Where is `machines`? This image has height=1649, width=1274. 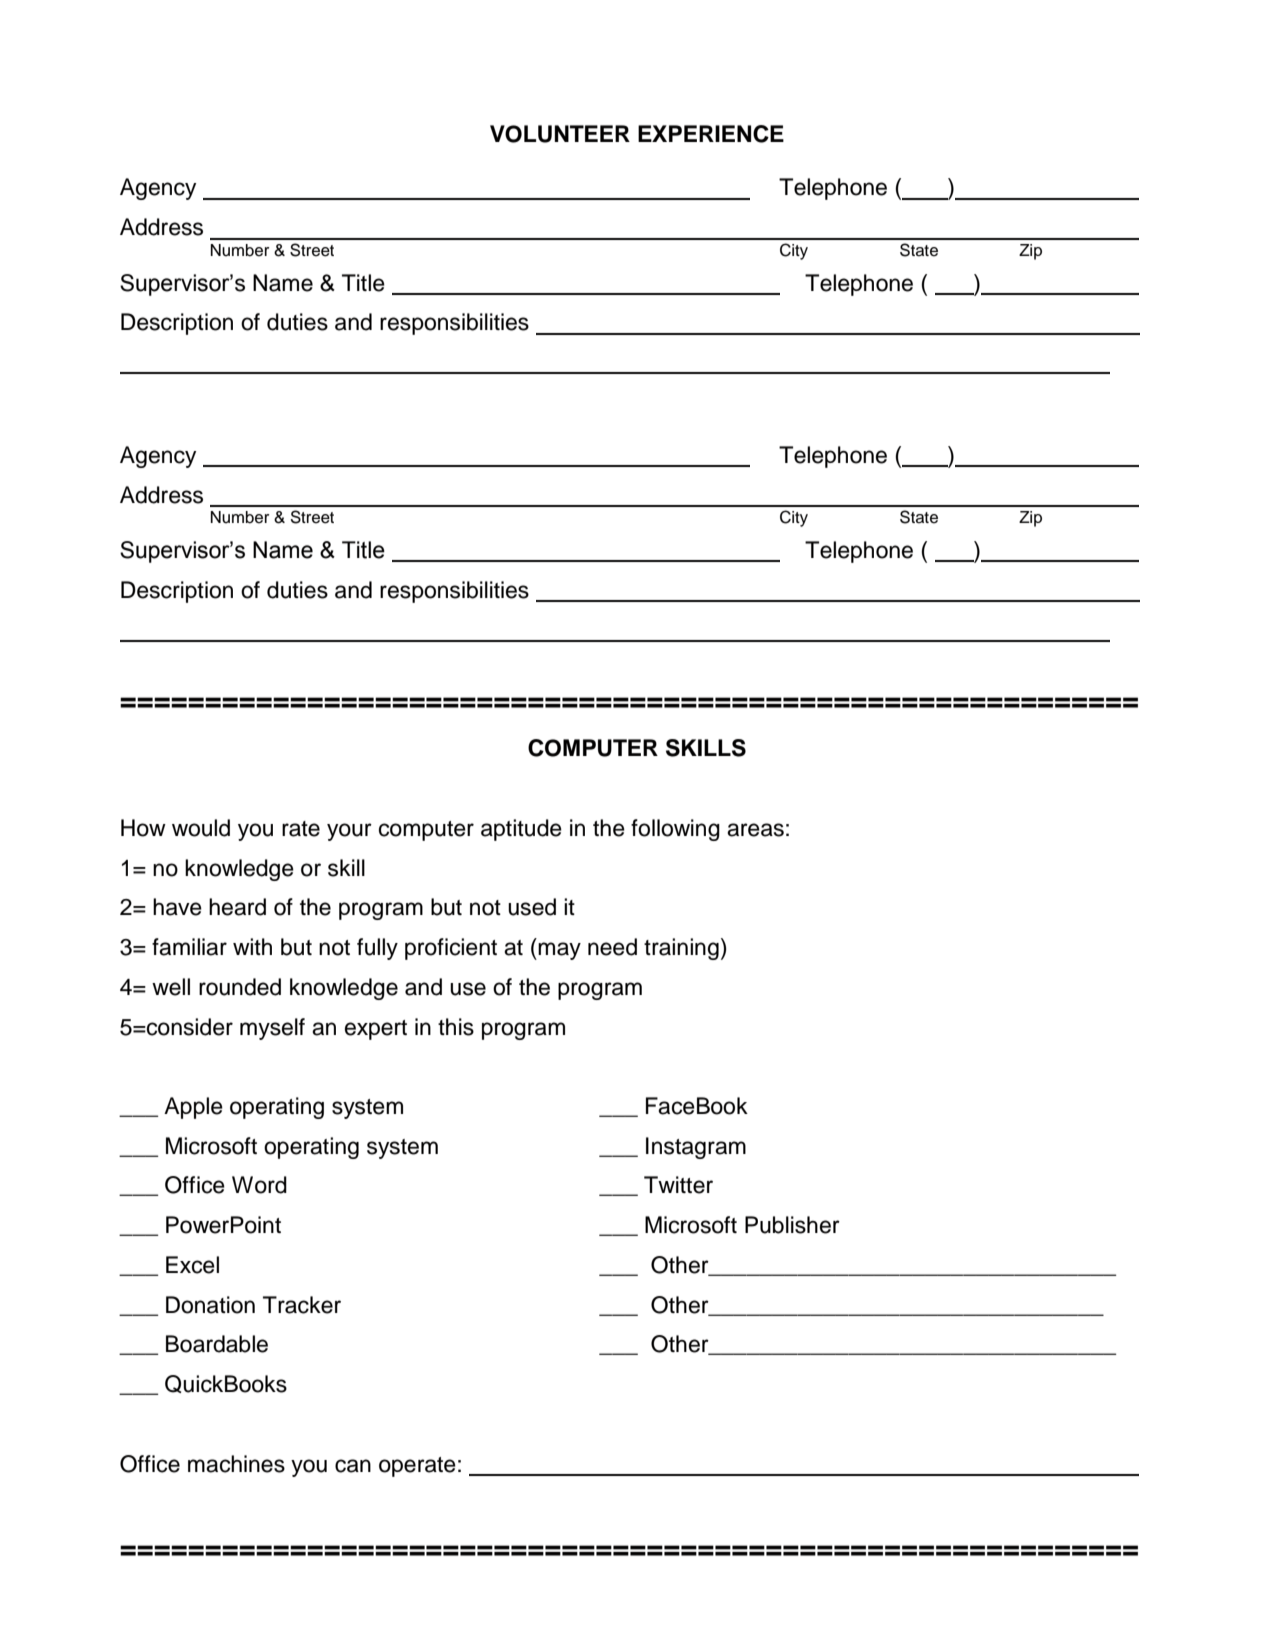
machines is located at coordinates (236, 1464).
